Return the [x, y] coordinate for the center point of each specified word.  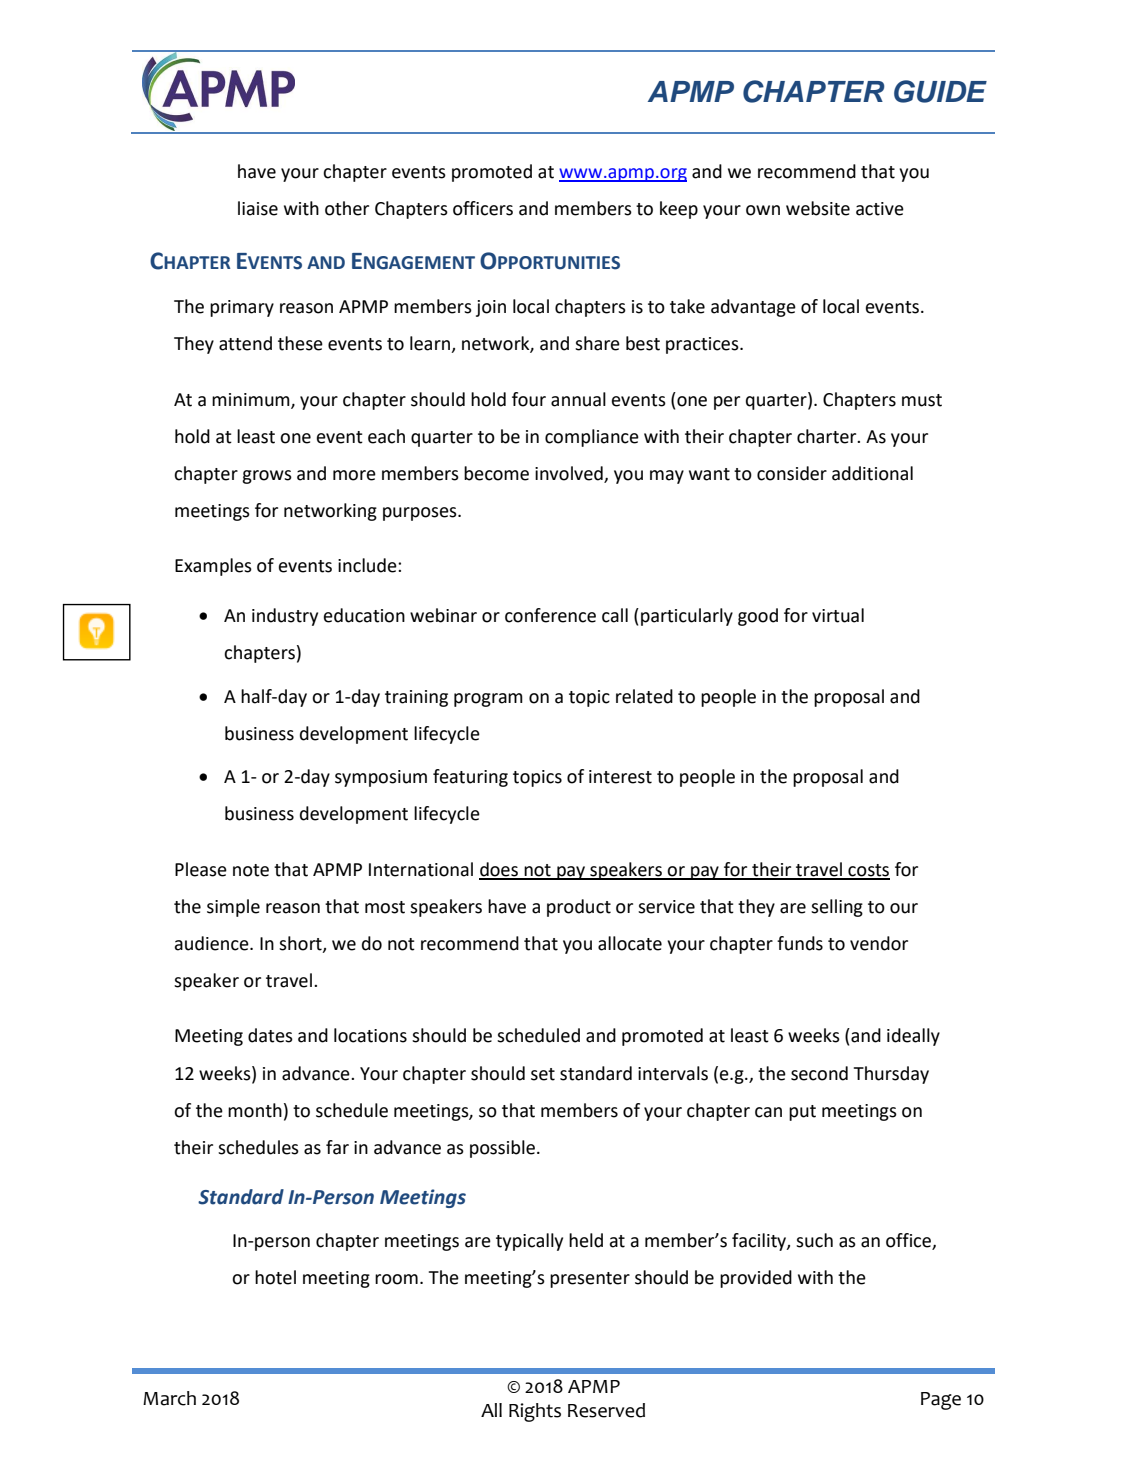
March [169, 1398]
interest [620, 777]
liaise [258, 208]
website [818, 208]
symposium [381, 778]
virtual [838, 615]
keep [679, 210]
